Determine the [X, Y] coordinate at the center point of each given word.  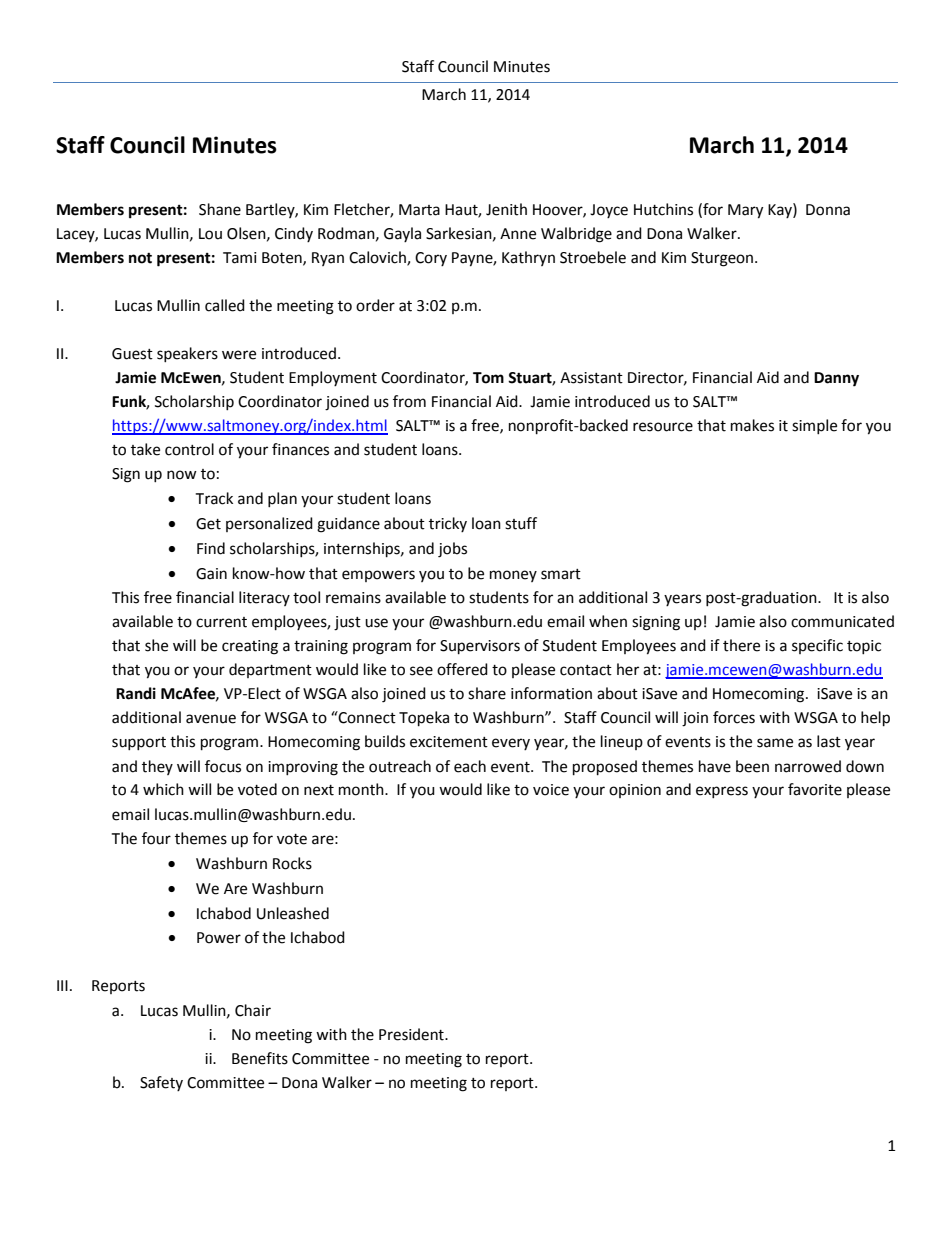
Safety [161, 1083]
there [741, 645]
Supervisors [480, 647]
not [140, 258]
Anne [518, 234]
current [221, 622]
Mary [745, 211]
